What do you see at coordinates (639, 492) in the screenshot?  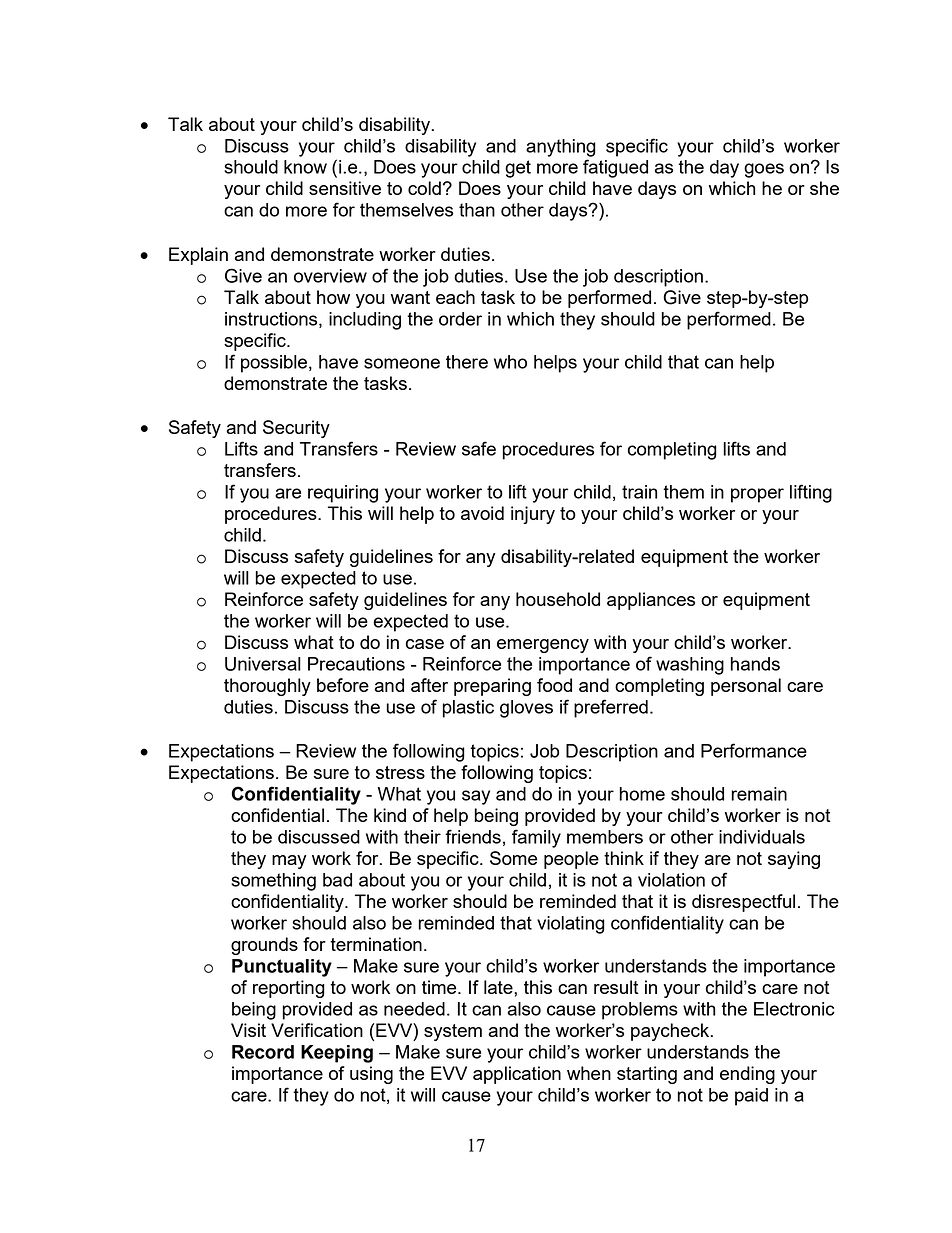 I see `train` at bounding box center [639, 492].
